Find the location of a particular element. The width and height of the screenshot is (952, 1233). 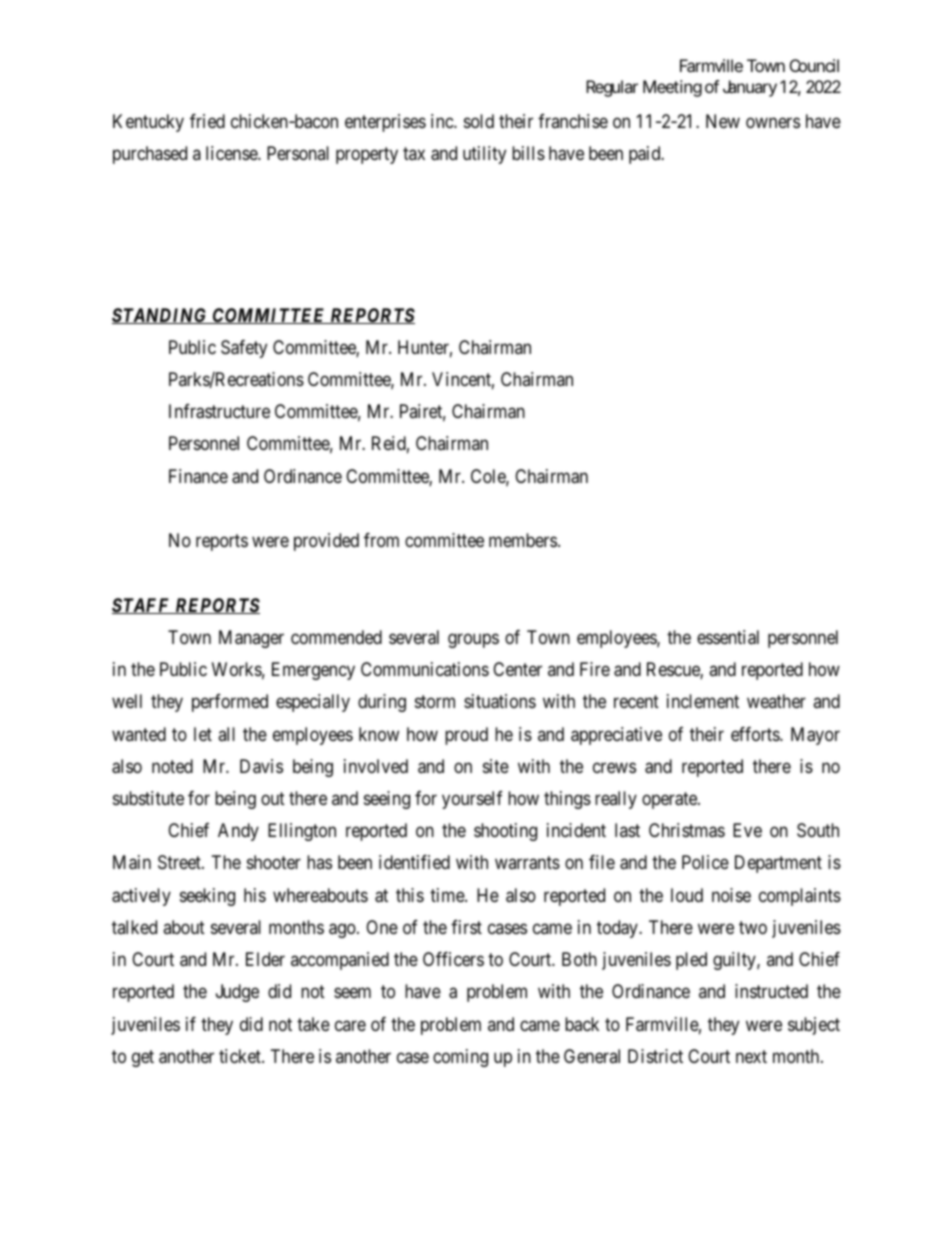

operate is located at coordinates (670, 800).
